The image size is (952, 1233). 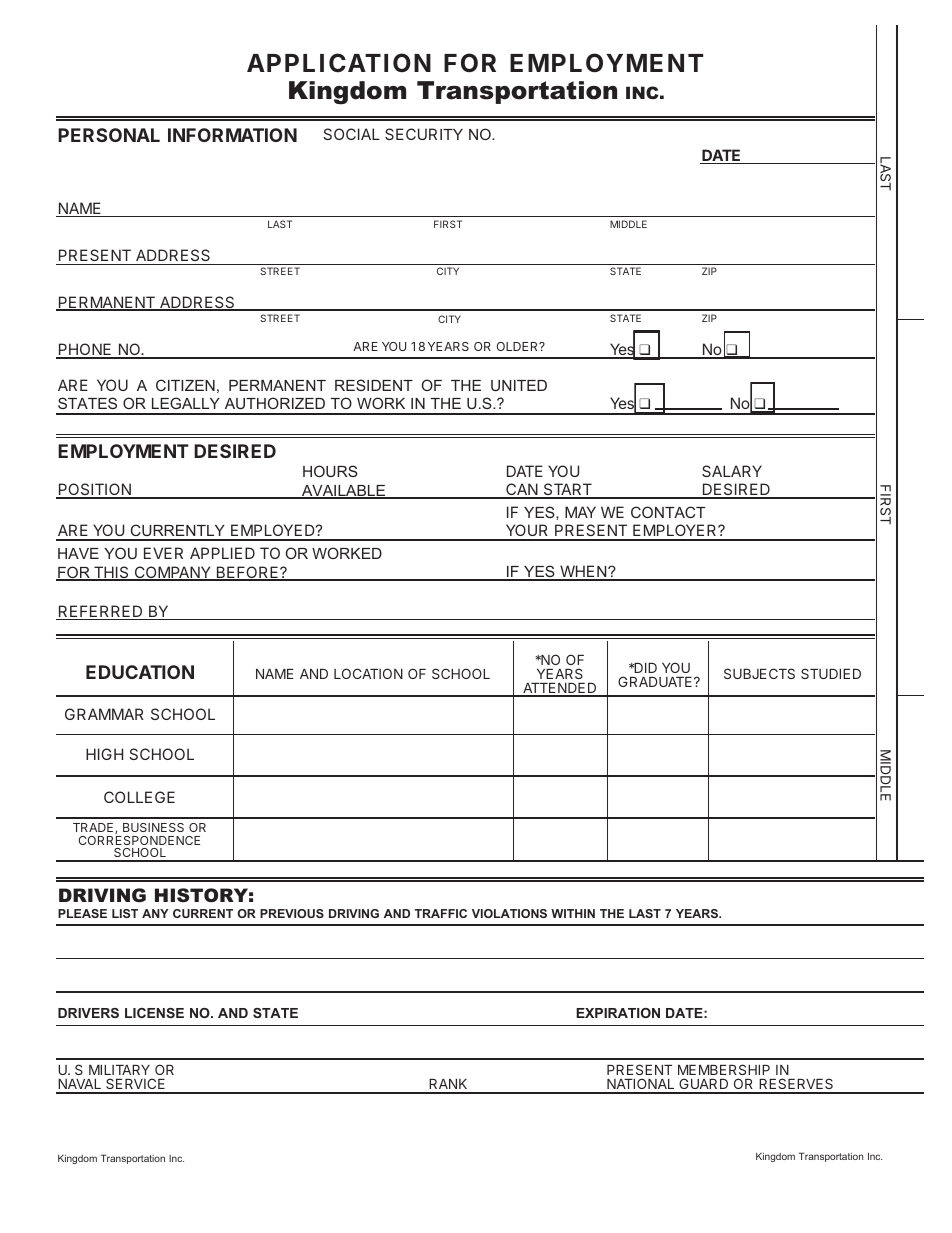 What do you see at coordinates (172, 573) in the image?
I see `COMPANY` at bounding box center [172, 573].
